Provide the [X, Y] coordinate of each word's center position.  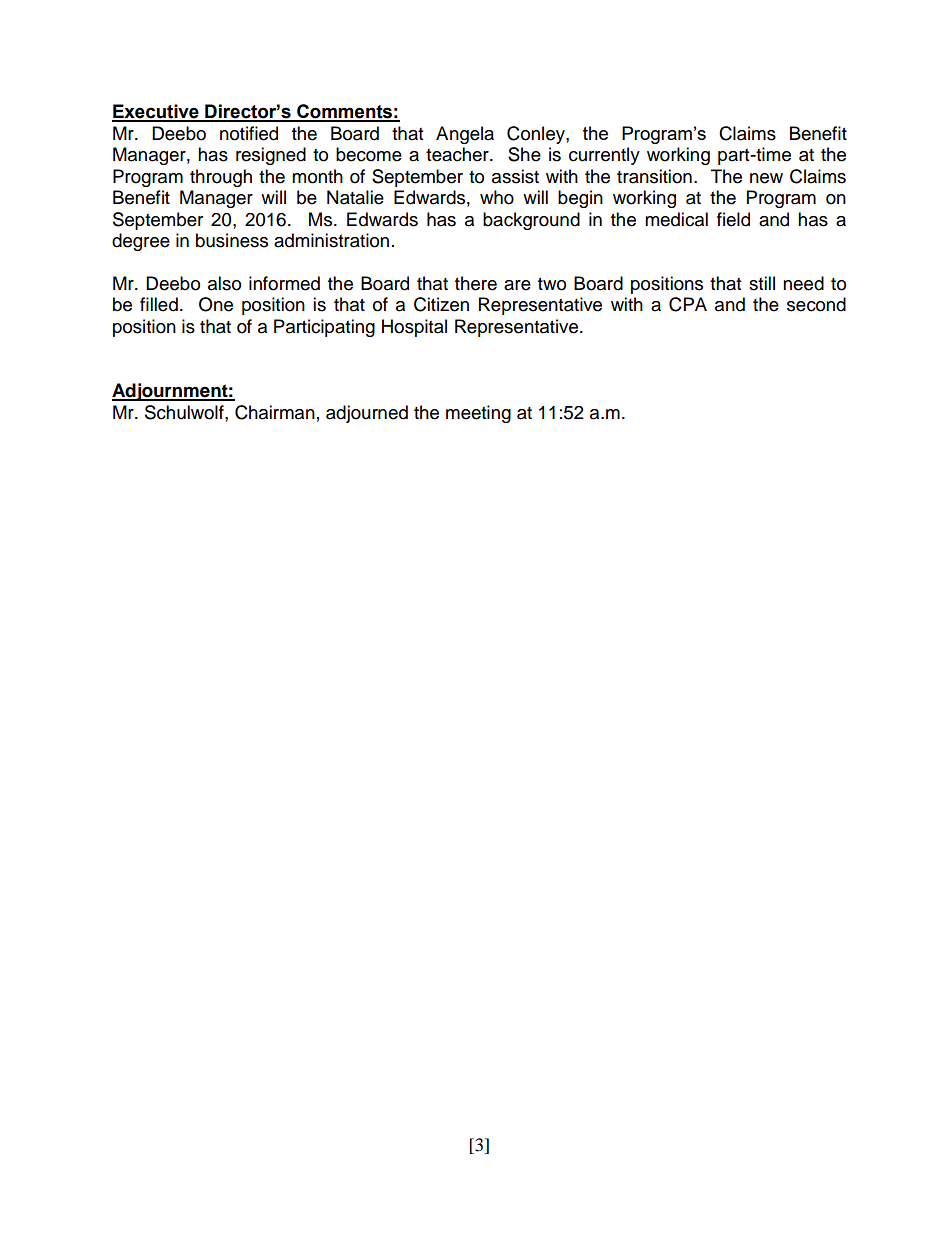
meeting [478, 414]
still [762, 283]
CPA [688, 304]
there [476, 283]
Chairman [275, 412]
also [224, 283]
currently [604, 156]
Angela [465, 135]
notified [249, 133]
